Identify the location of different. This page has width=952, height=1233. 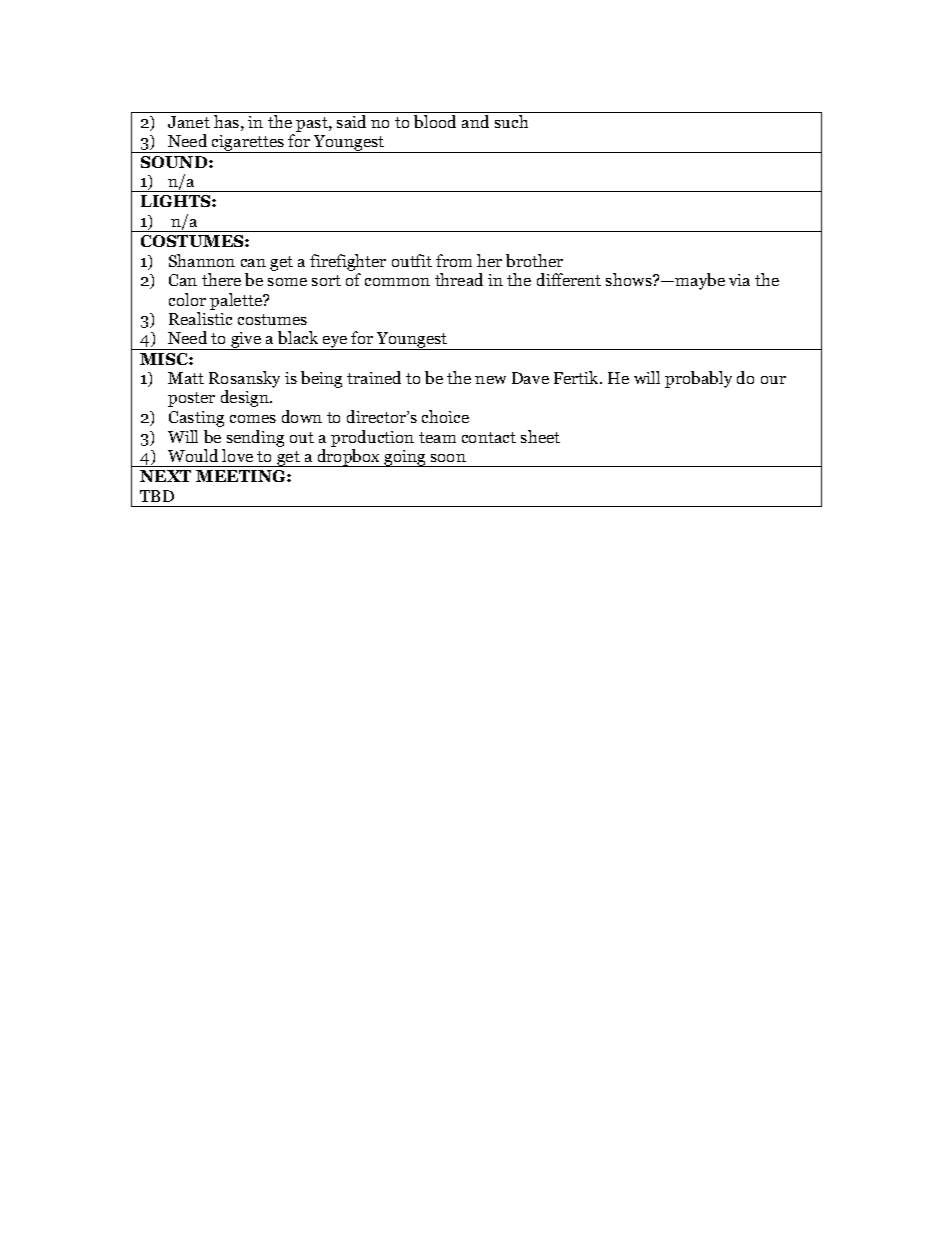
(569, 279).
